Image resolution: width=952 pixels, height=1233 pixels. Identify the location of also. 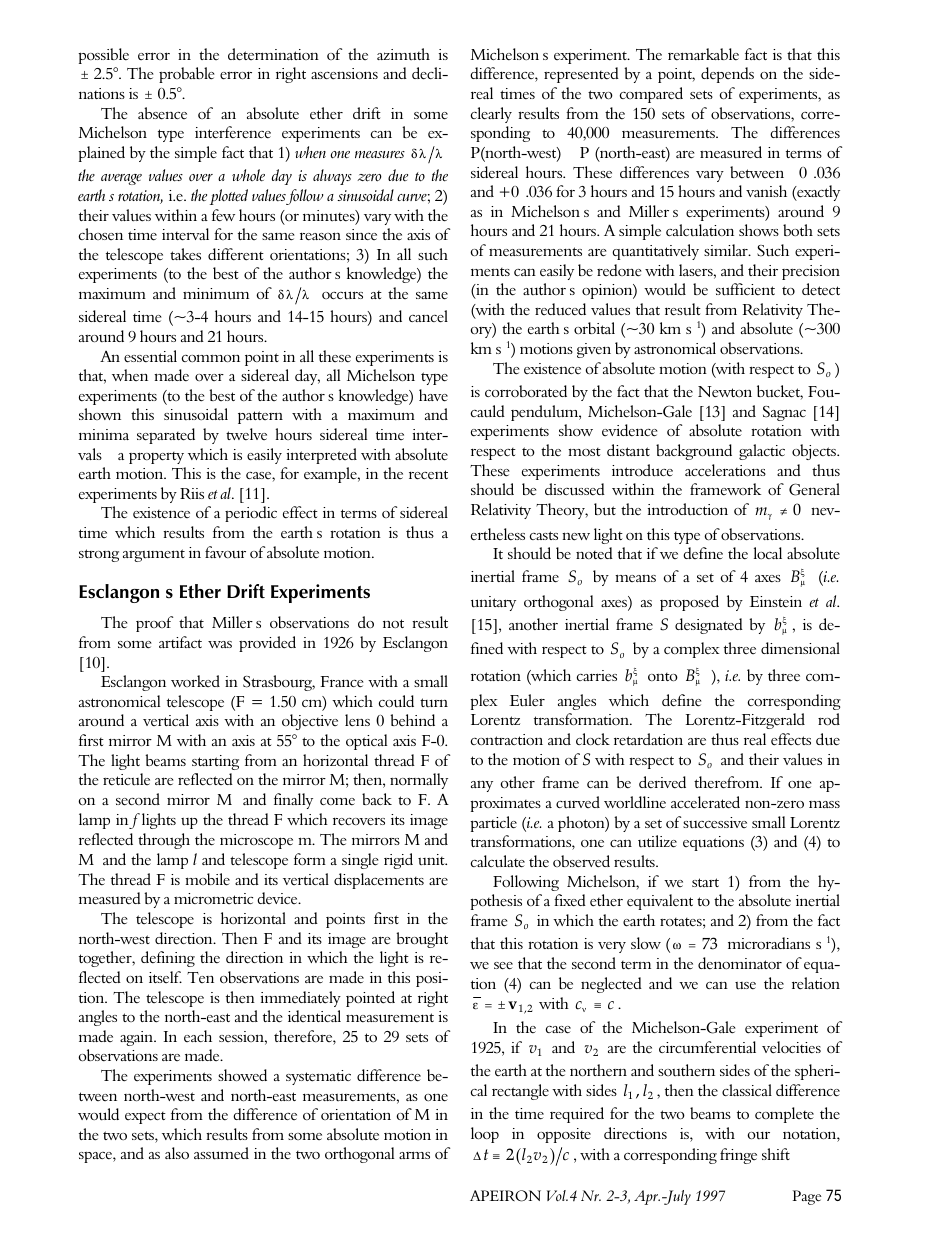
(177, 1153).
